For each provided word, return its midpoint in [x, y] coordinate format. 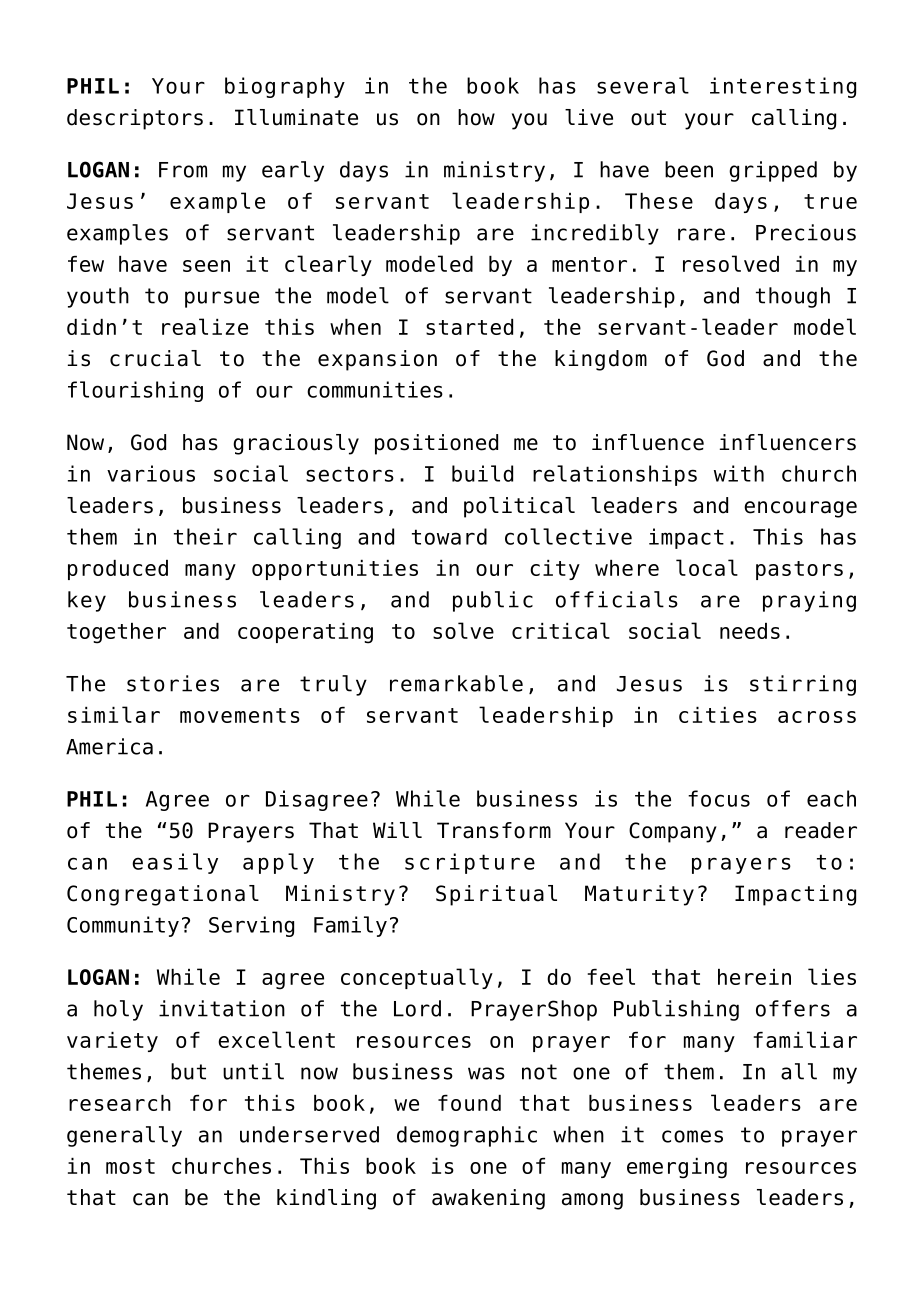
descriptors [135, 119]
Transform [494, 830]
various [151, 473]
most [130, 1166]
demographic [467, 1136]
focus [719, 798]
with [739, 473]
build [482, 473]
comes [692, 1136]
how [476, 117]
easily [175, 863]
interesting [783, 87]
